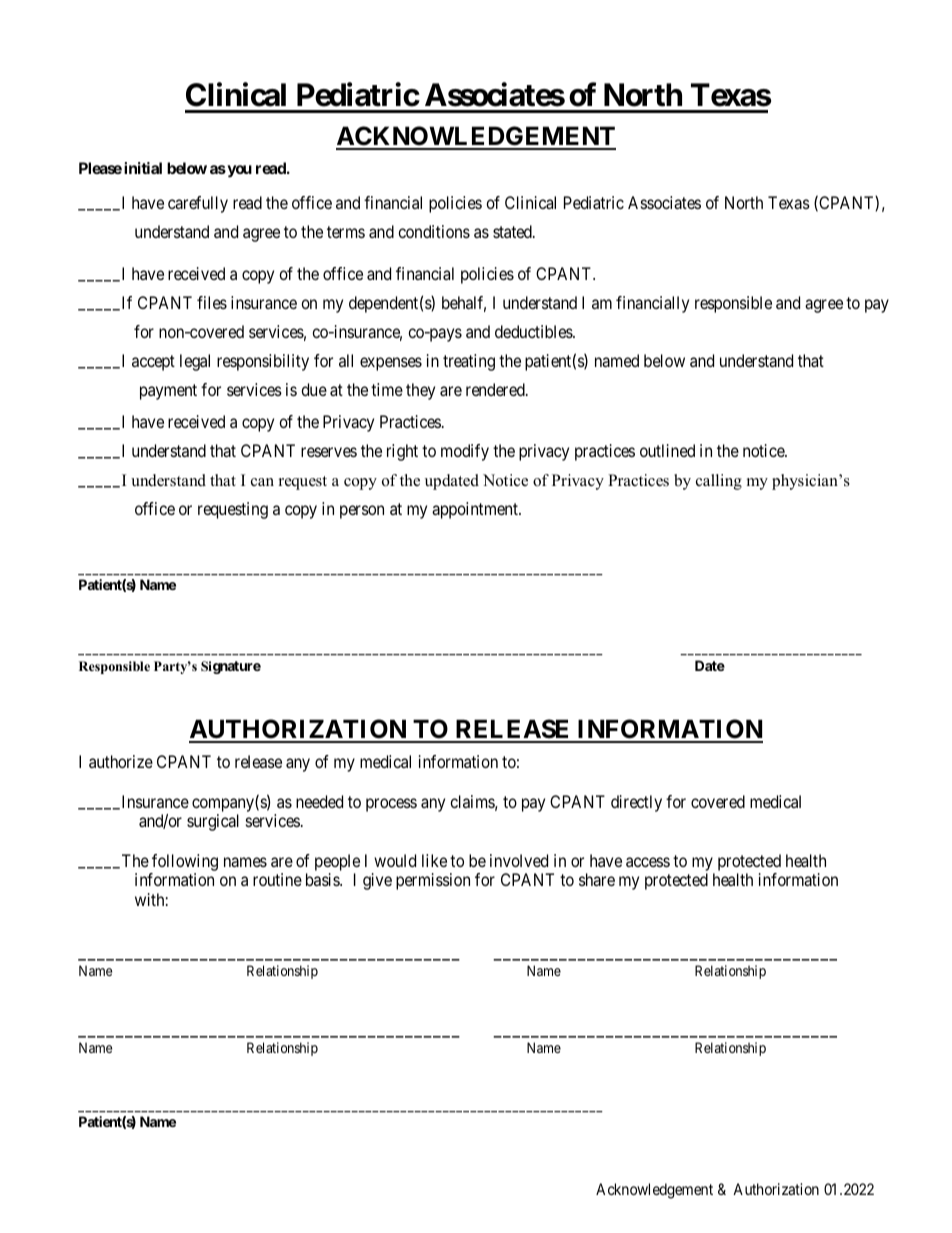  Describe the element at coordinates (198, 204) in the image. I see `carefully` at that location.
